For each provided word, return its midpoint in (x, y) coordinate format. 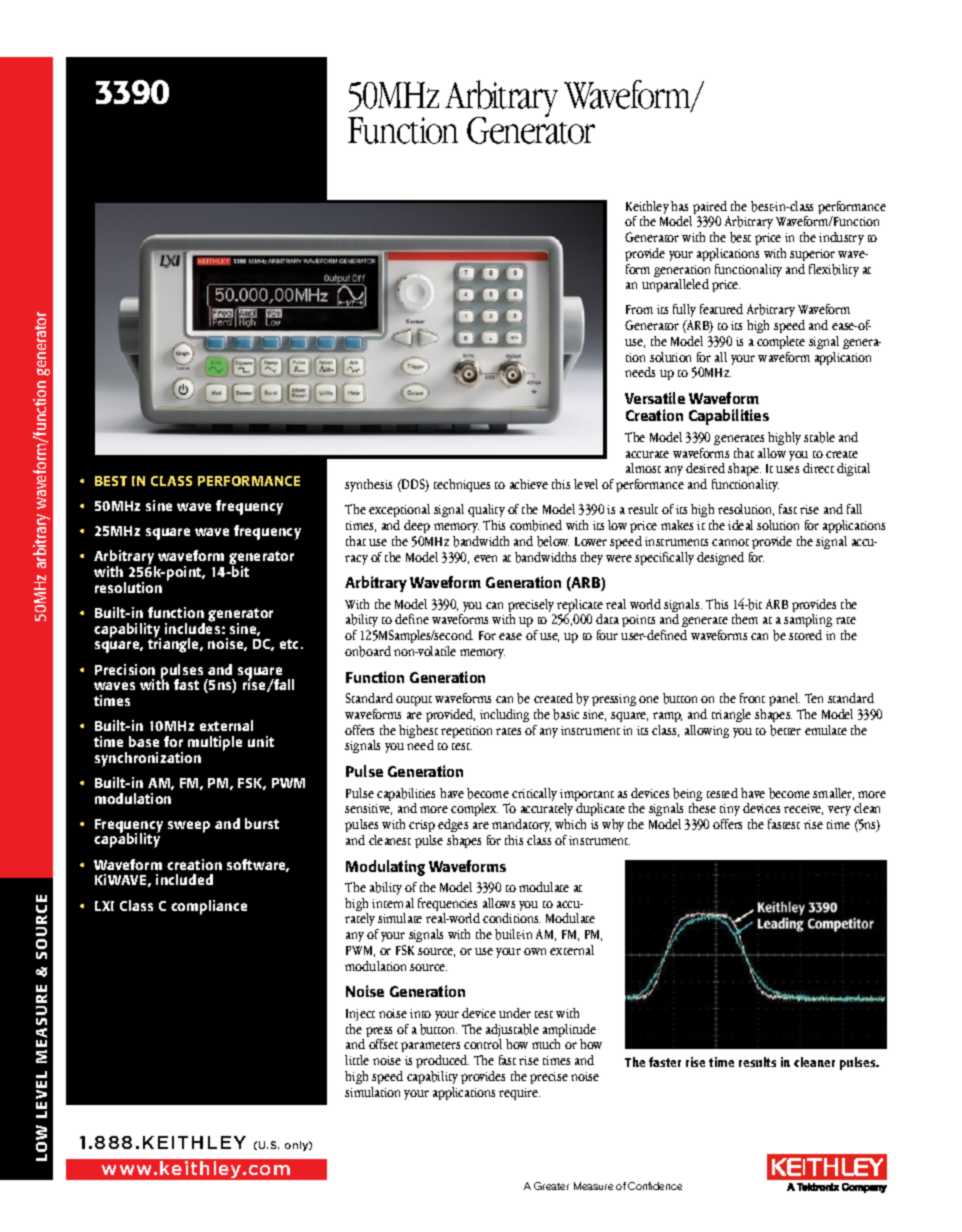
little (357, 1060)
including (504, 715)
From (639, 309)
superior (812, 255)
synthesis (368, 485)
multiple (215, 743)
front (752, 698)
